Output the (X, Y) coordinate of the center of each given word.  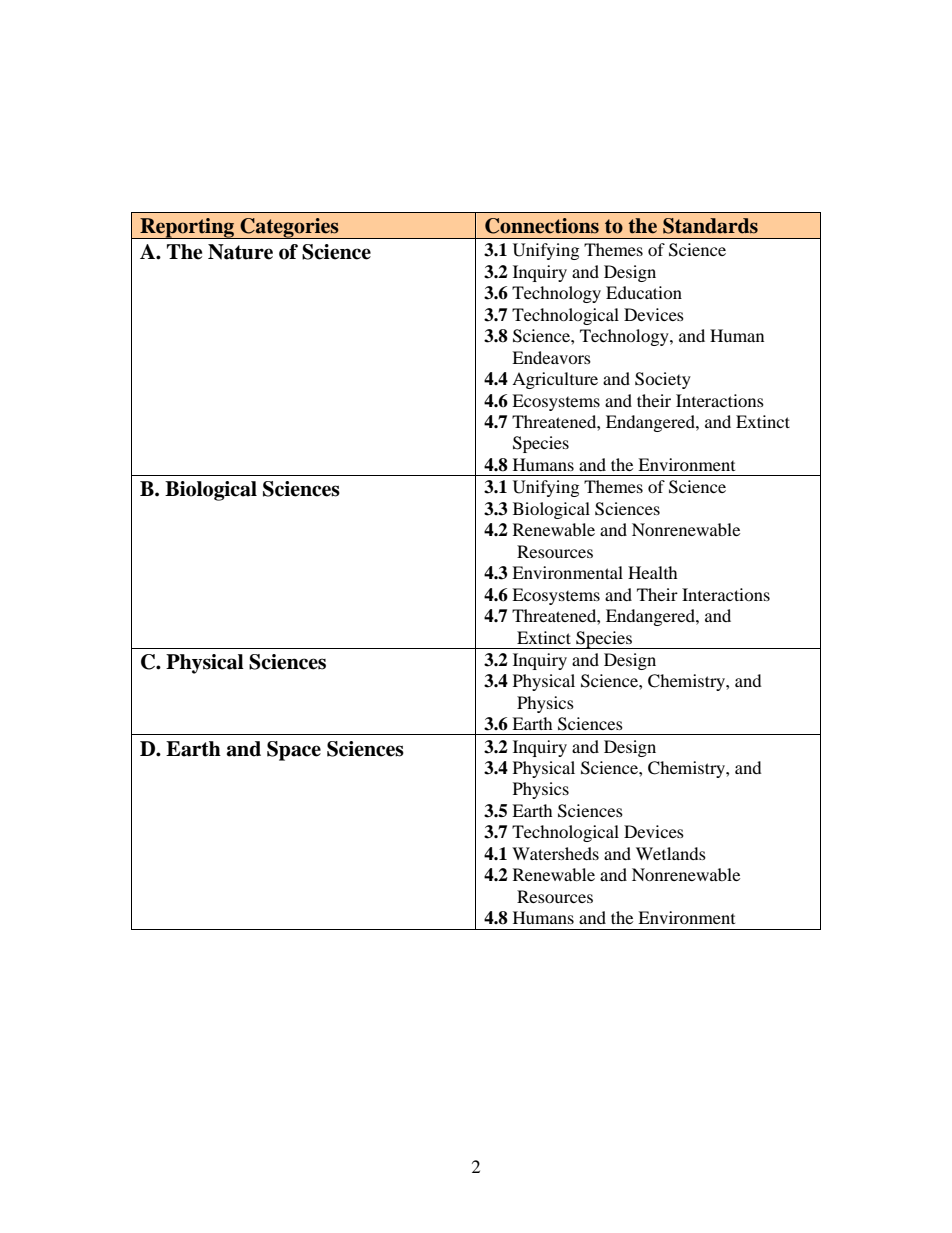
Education (644, 292)
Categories (289, 228)
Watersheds (555, 853)
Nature (240, 252)
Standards (710, 226)
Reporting (187, 228)
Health (653, 572)
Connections (542, 226)
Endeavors (551, 357)
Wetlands (671, 853)
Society (663, 380)
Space (294, 751)
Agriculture (555, 380)
